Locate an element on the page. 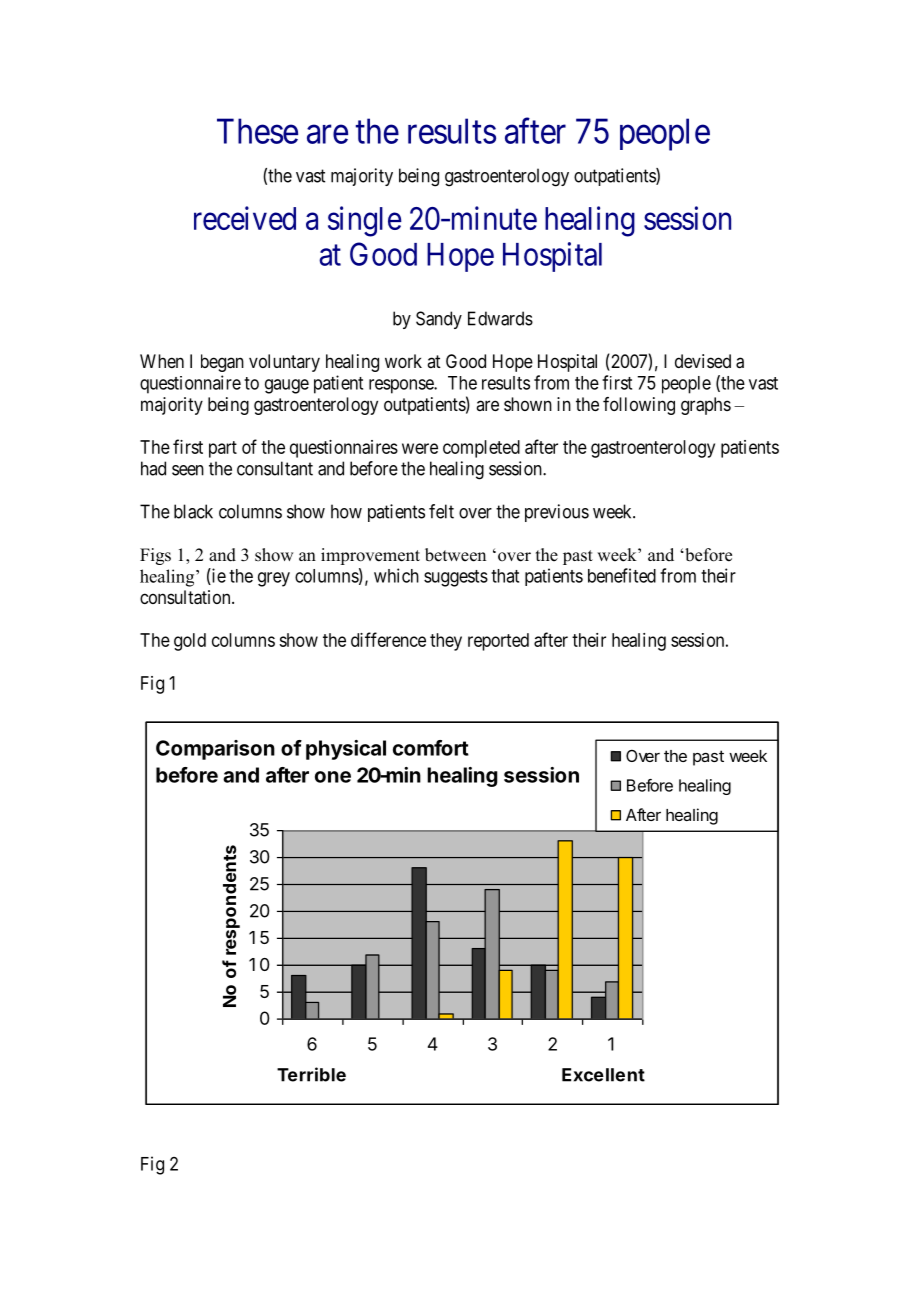 Image resolution: width=924 pixels, height=1308 pixels. Terrible is located at coordinates (311, 1074).
